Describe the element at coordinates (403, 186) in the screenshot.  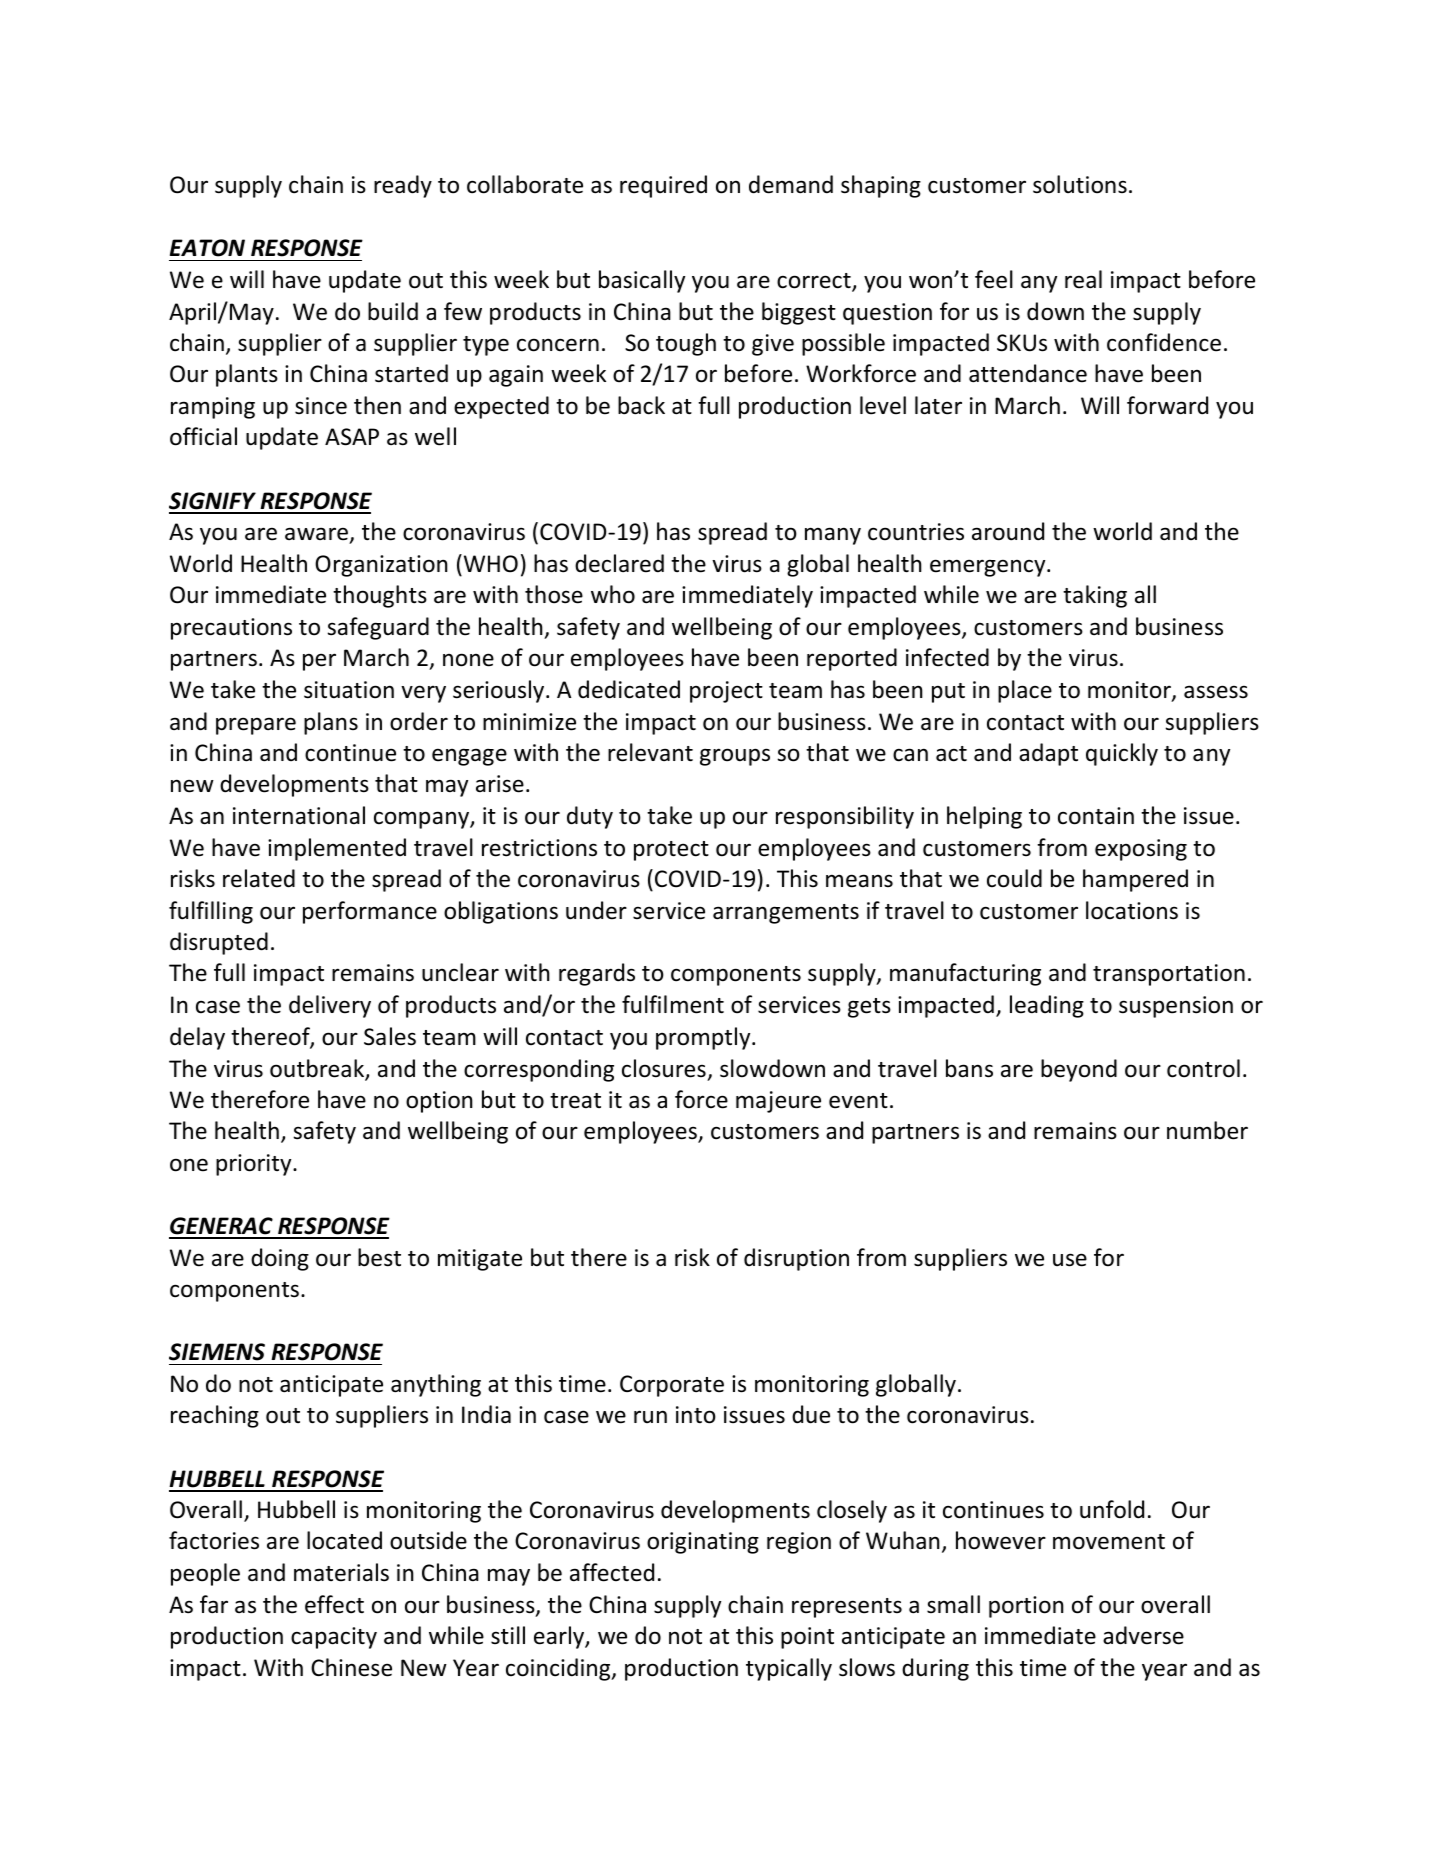
I see `ready` at that location.
